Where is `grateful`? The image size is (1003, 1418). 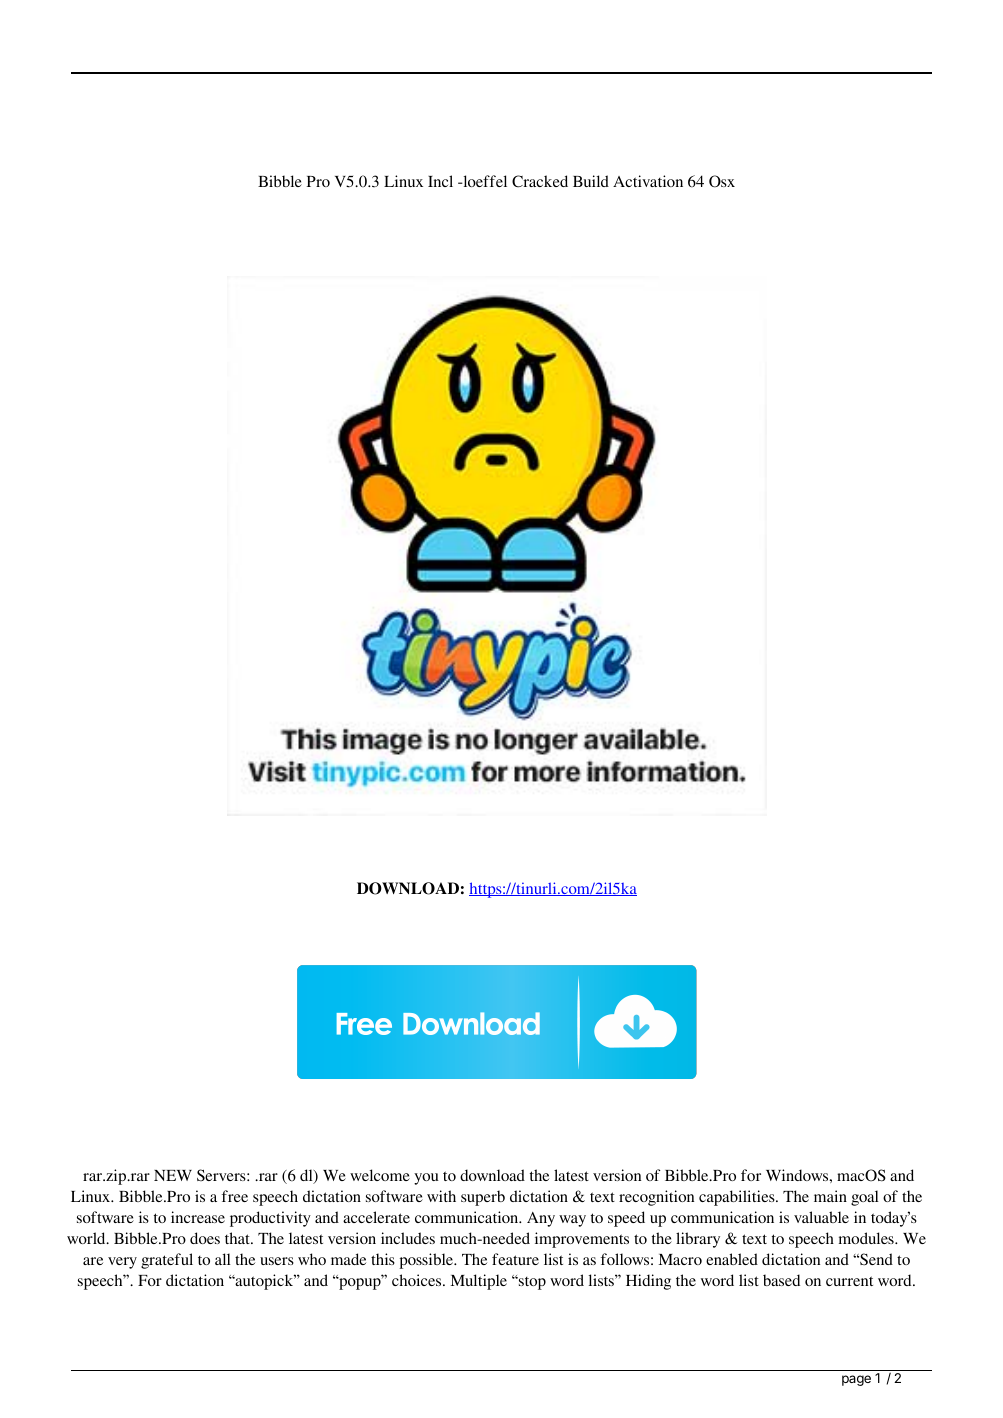 grateful is located at coordinates (167, 1261).
